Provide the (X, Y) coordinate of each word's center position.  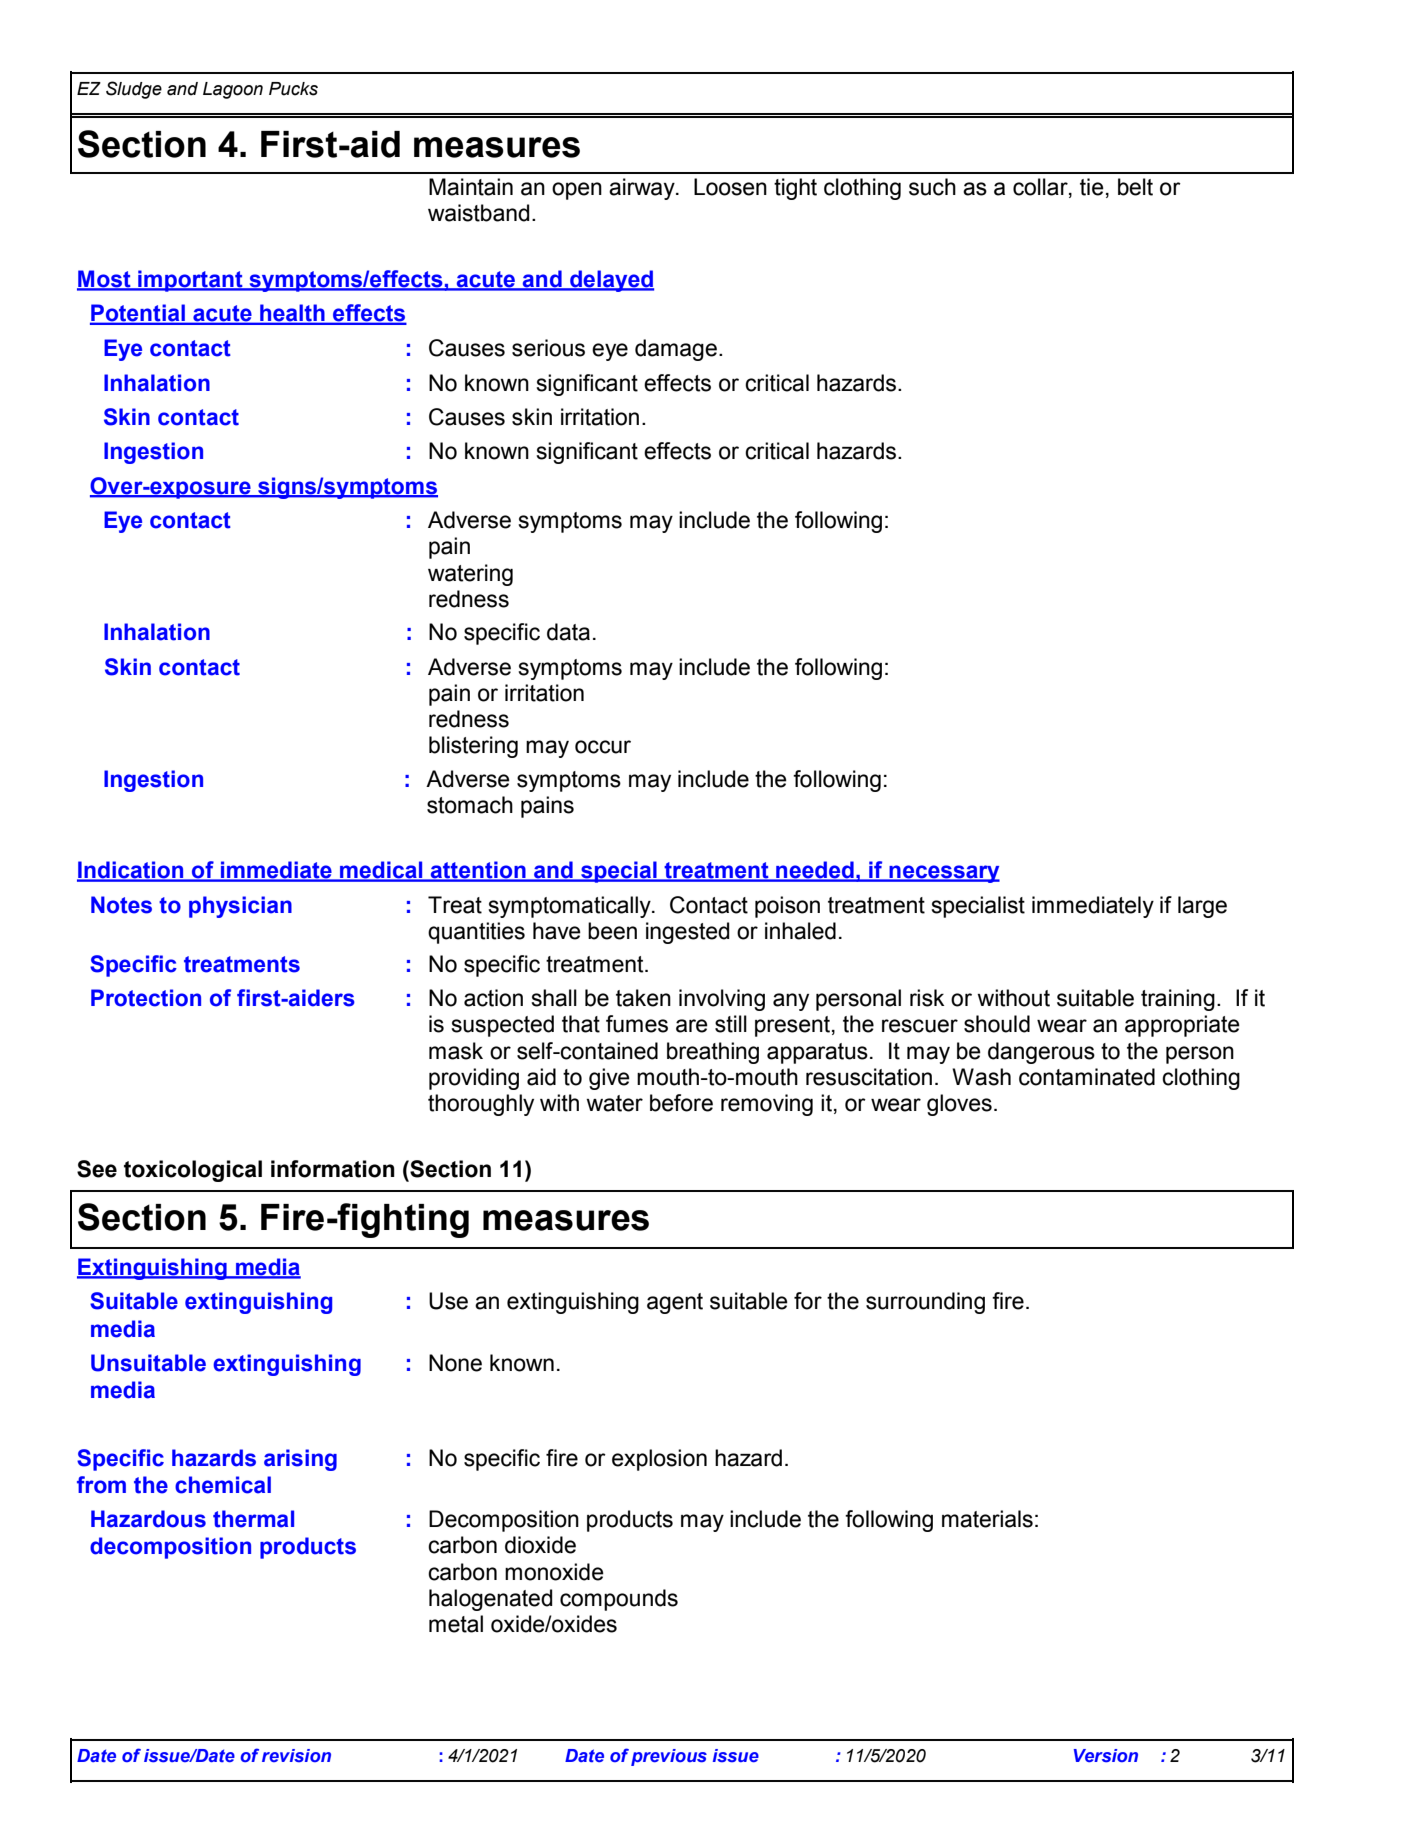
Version (1106, 1756)
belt (1135, 187)
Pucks (293, 89)
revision (296, 1755)
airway (643, 189)
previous (669, 1757)
